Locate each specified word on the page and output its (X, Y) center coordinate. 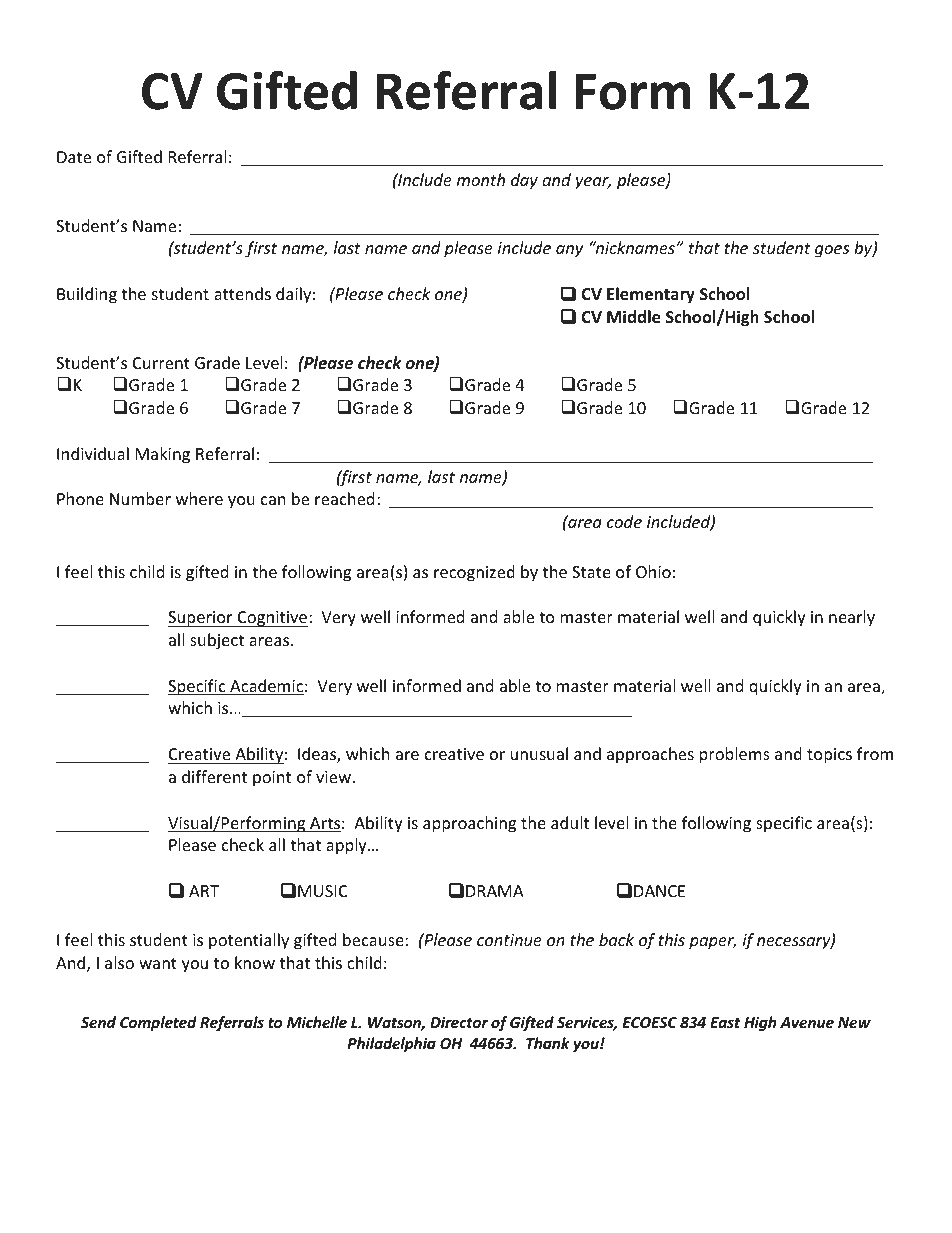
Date (74, 157)
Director (459, 1022)
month (481, 179)
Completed (158, 1023)
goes (832, 251)
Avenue (807, 1022)
